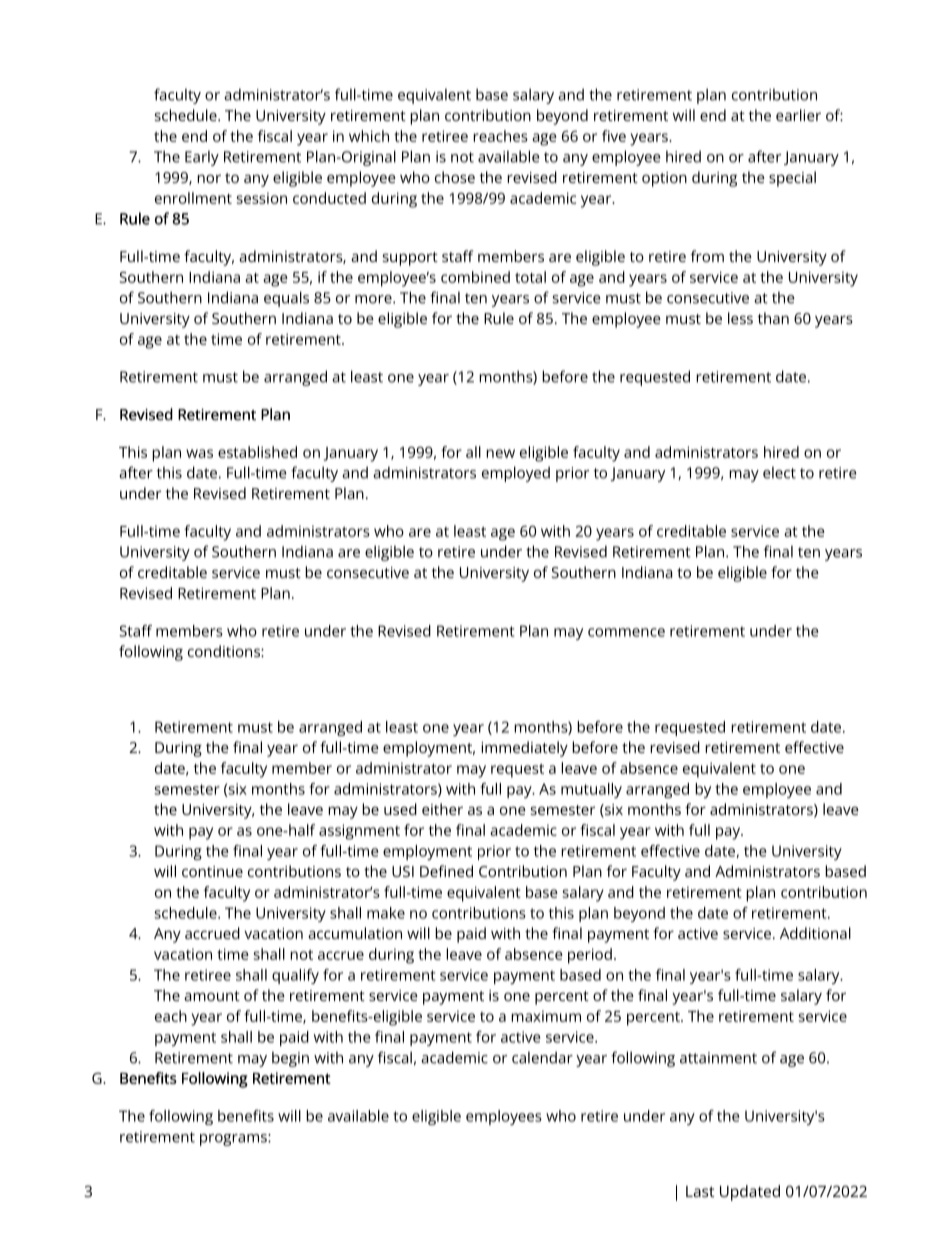  I want to click on Last, so click(700, 1191).
